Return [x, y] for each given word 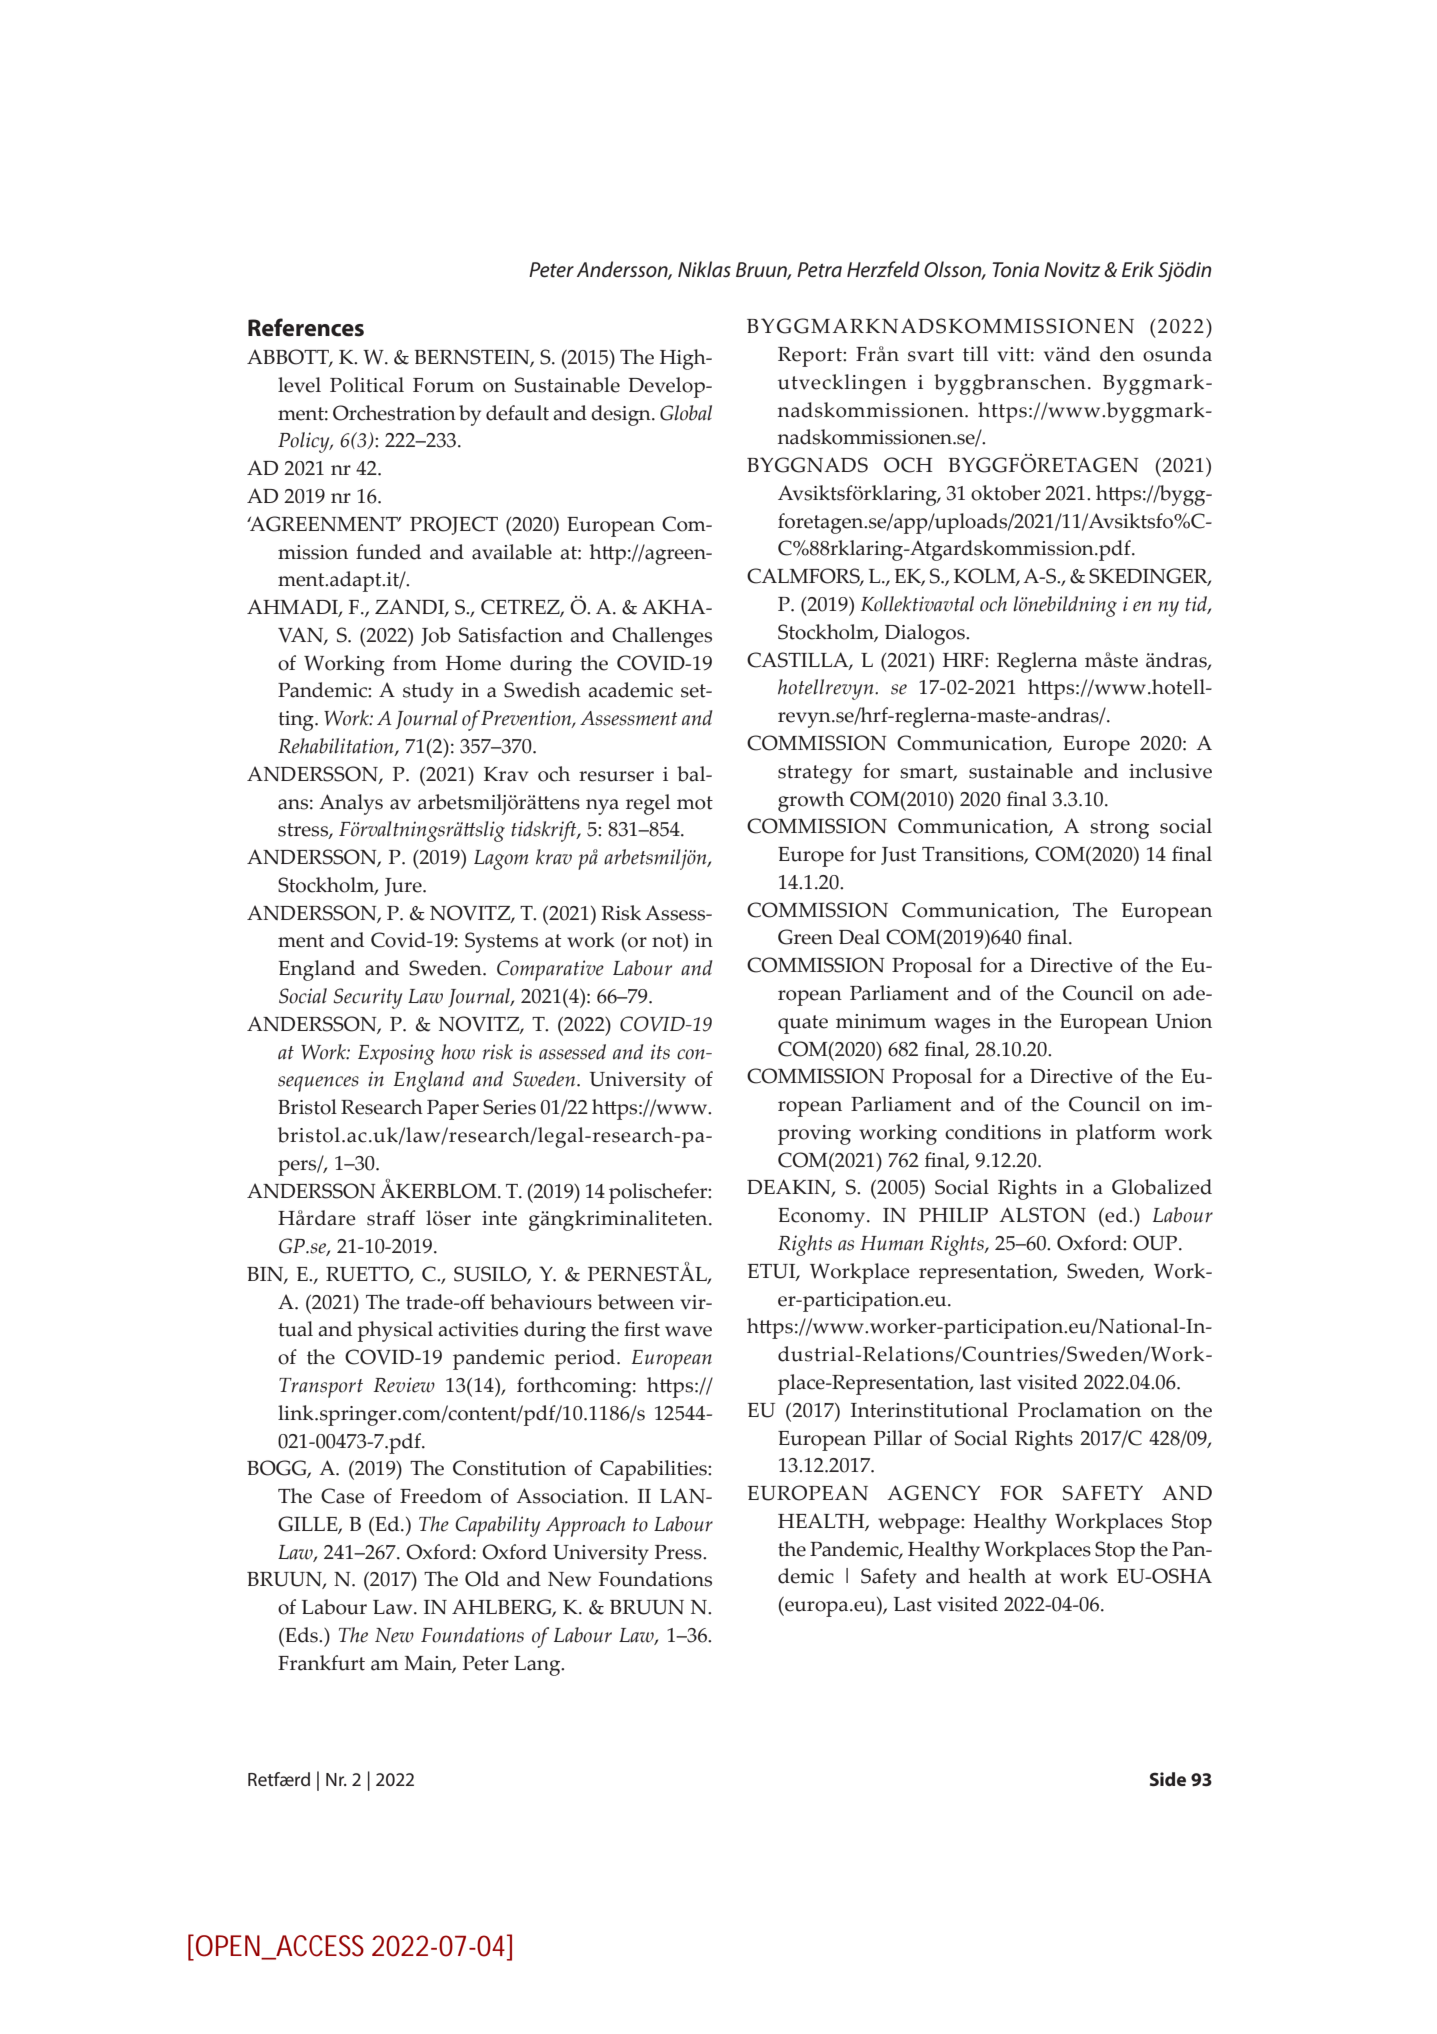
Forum [443, 385]
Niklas [704, 269]
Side [1168, 1779]
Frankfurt [321, 1663]
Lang [538, 1666]
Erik [1138, 269]
